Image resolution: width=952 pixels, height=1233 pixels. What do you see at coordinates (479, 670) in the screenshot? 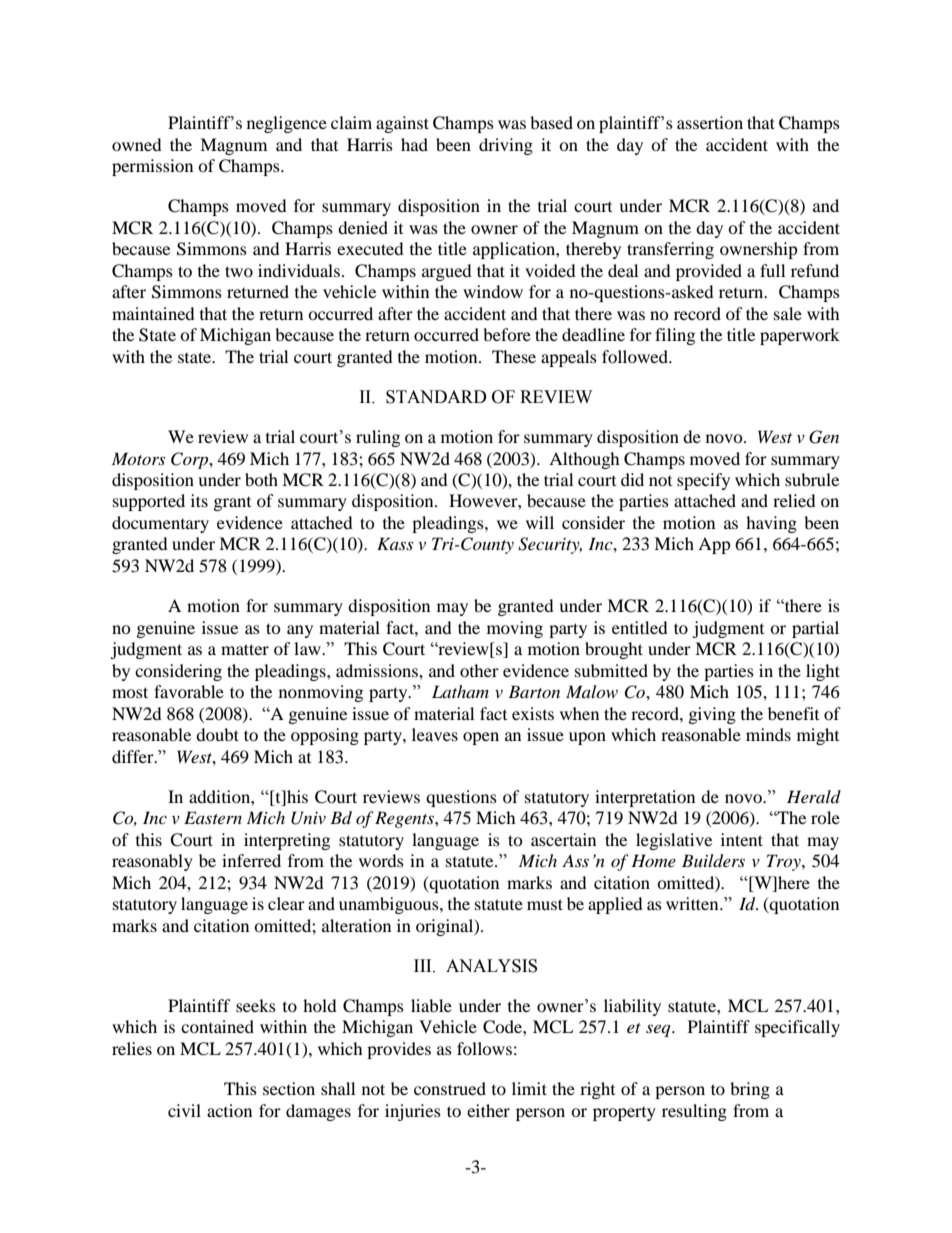
I see `other` at bounding box center [479, 670].
